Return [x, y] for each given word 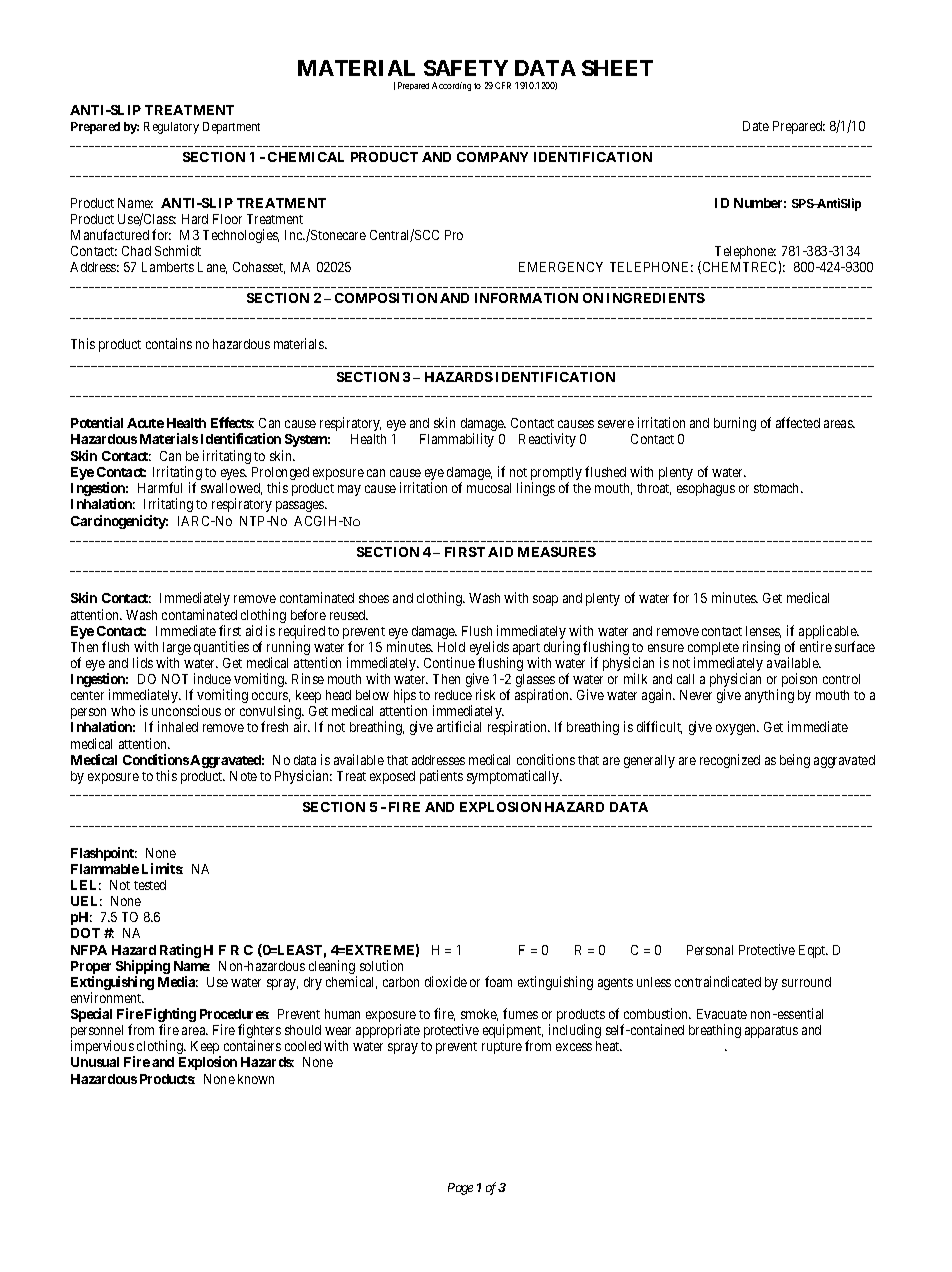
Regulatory [171, 128]
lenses [763, 632]
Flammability [457, 440]
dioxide [446, 981]
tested [150, 885]
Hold [451, 647]
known [256, 1079]
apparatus [771, 1032]
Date [756, 126]
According [451, 86]
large [177, 650]
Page [460, 1189]
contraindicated [718, 981]
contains [169, 343]
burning [735, 424]
